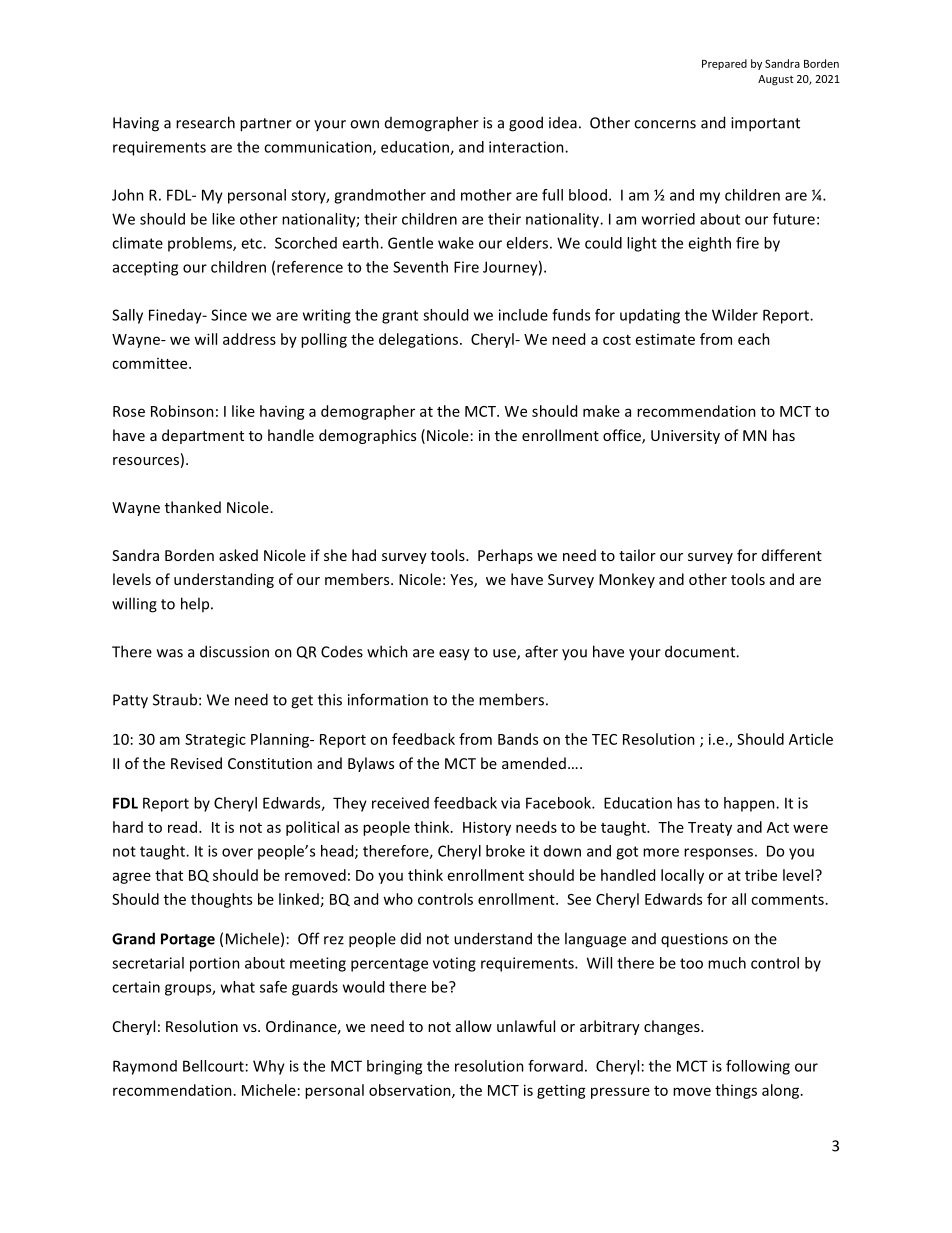 The height and width of the image is (1233, 952). I want to click on accepting, so click(145, 268).
